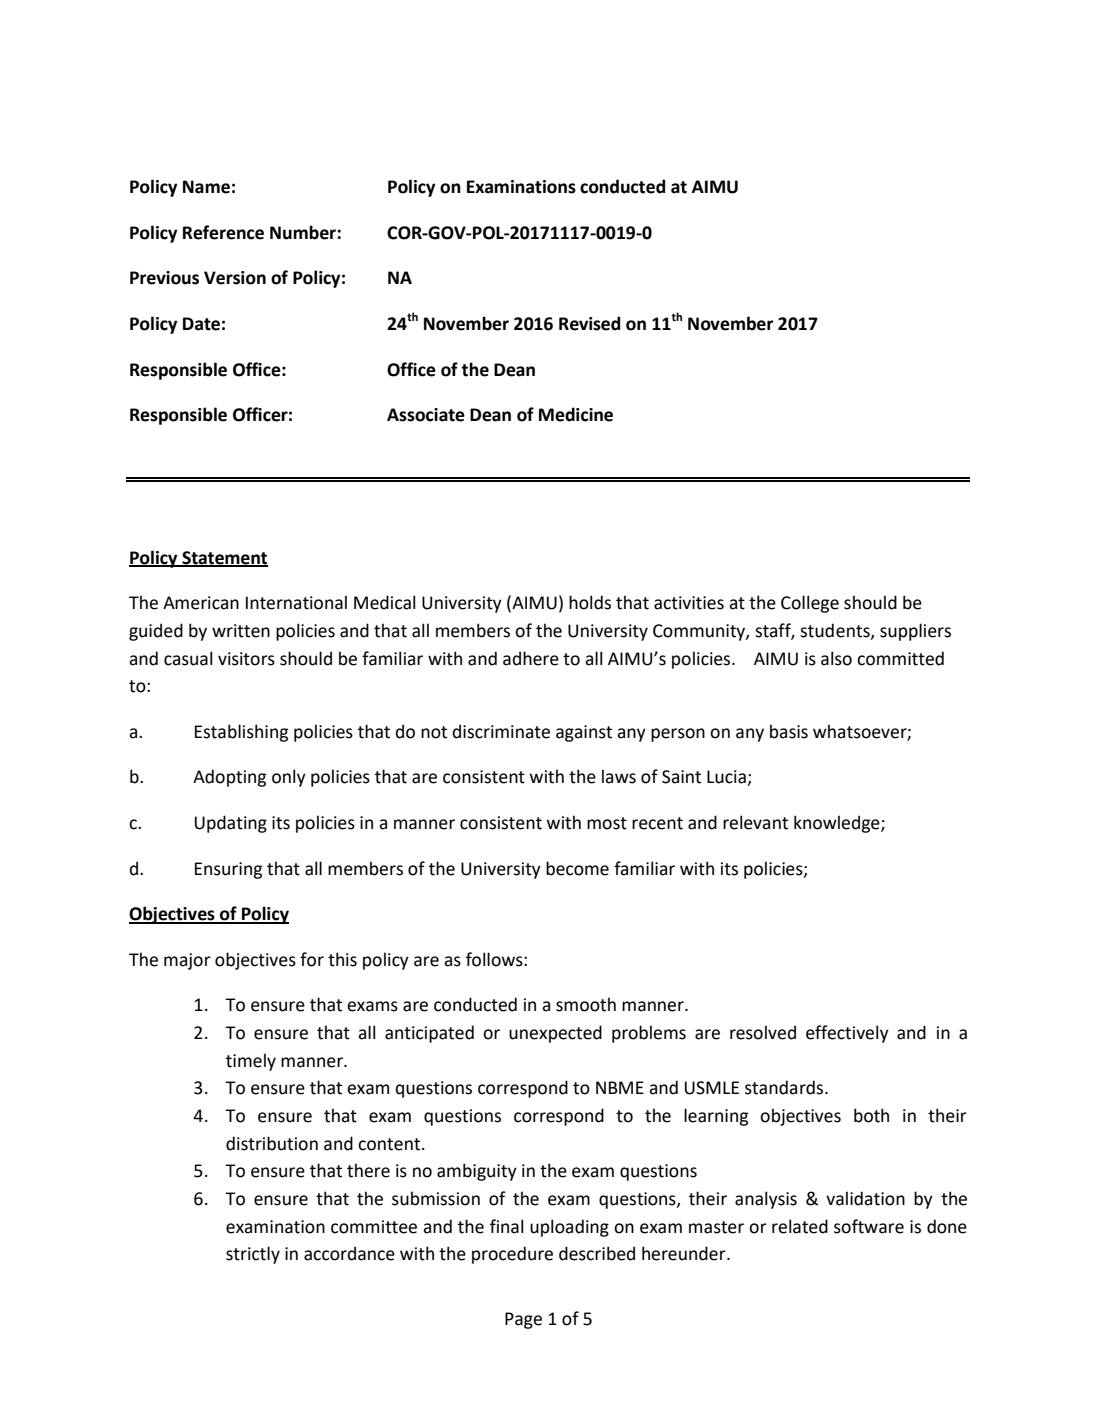 This screenshot has width=1097, height=1419. What do you see at coordinates (584, 733) in the screenshot?
I see `against` at bounding box center [584, 733].
